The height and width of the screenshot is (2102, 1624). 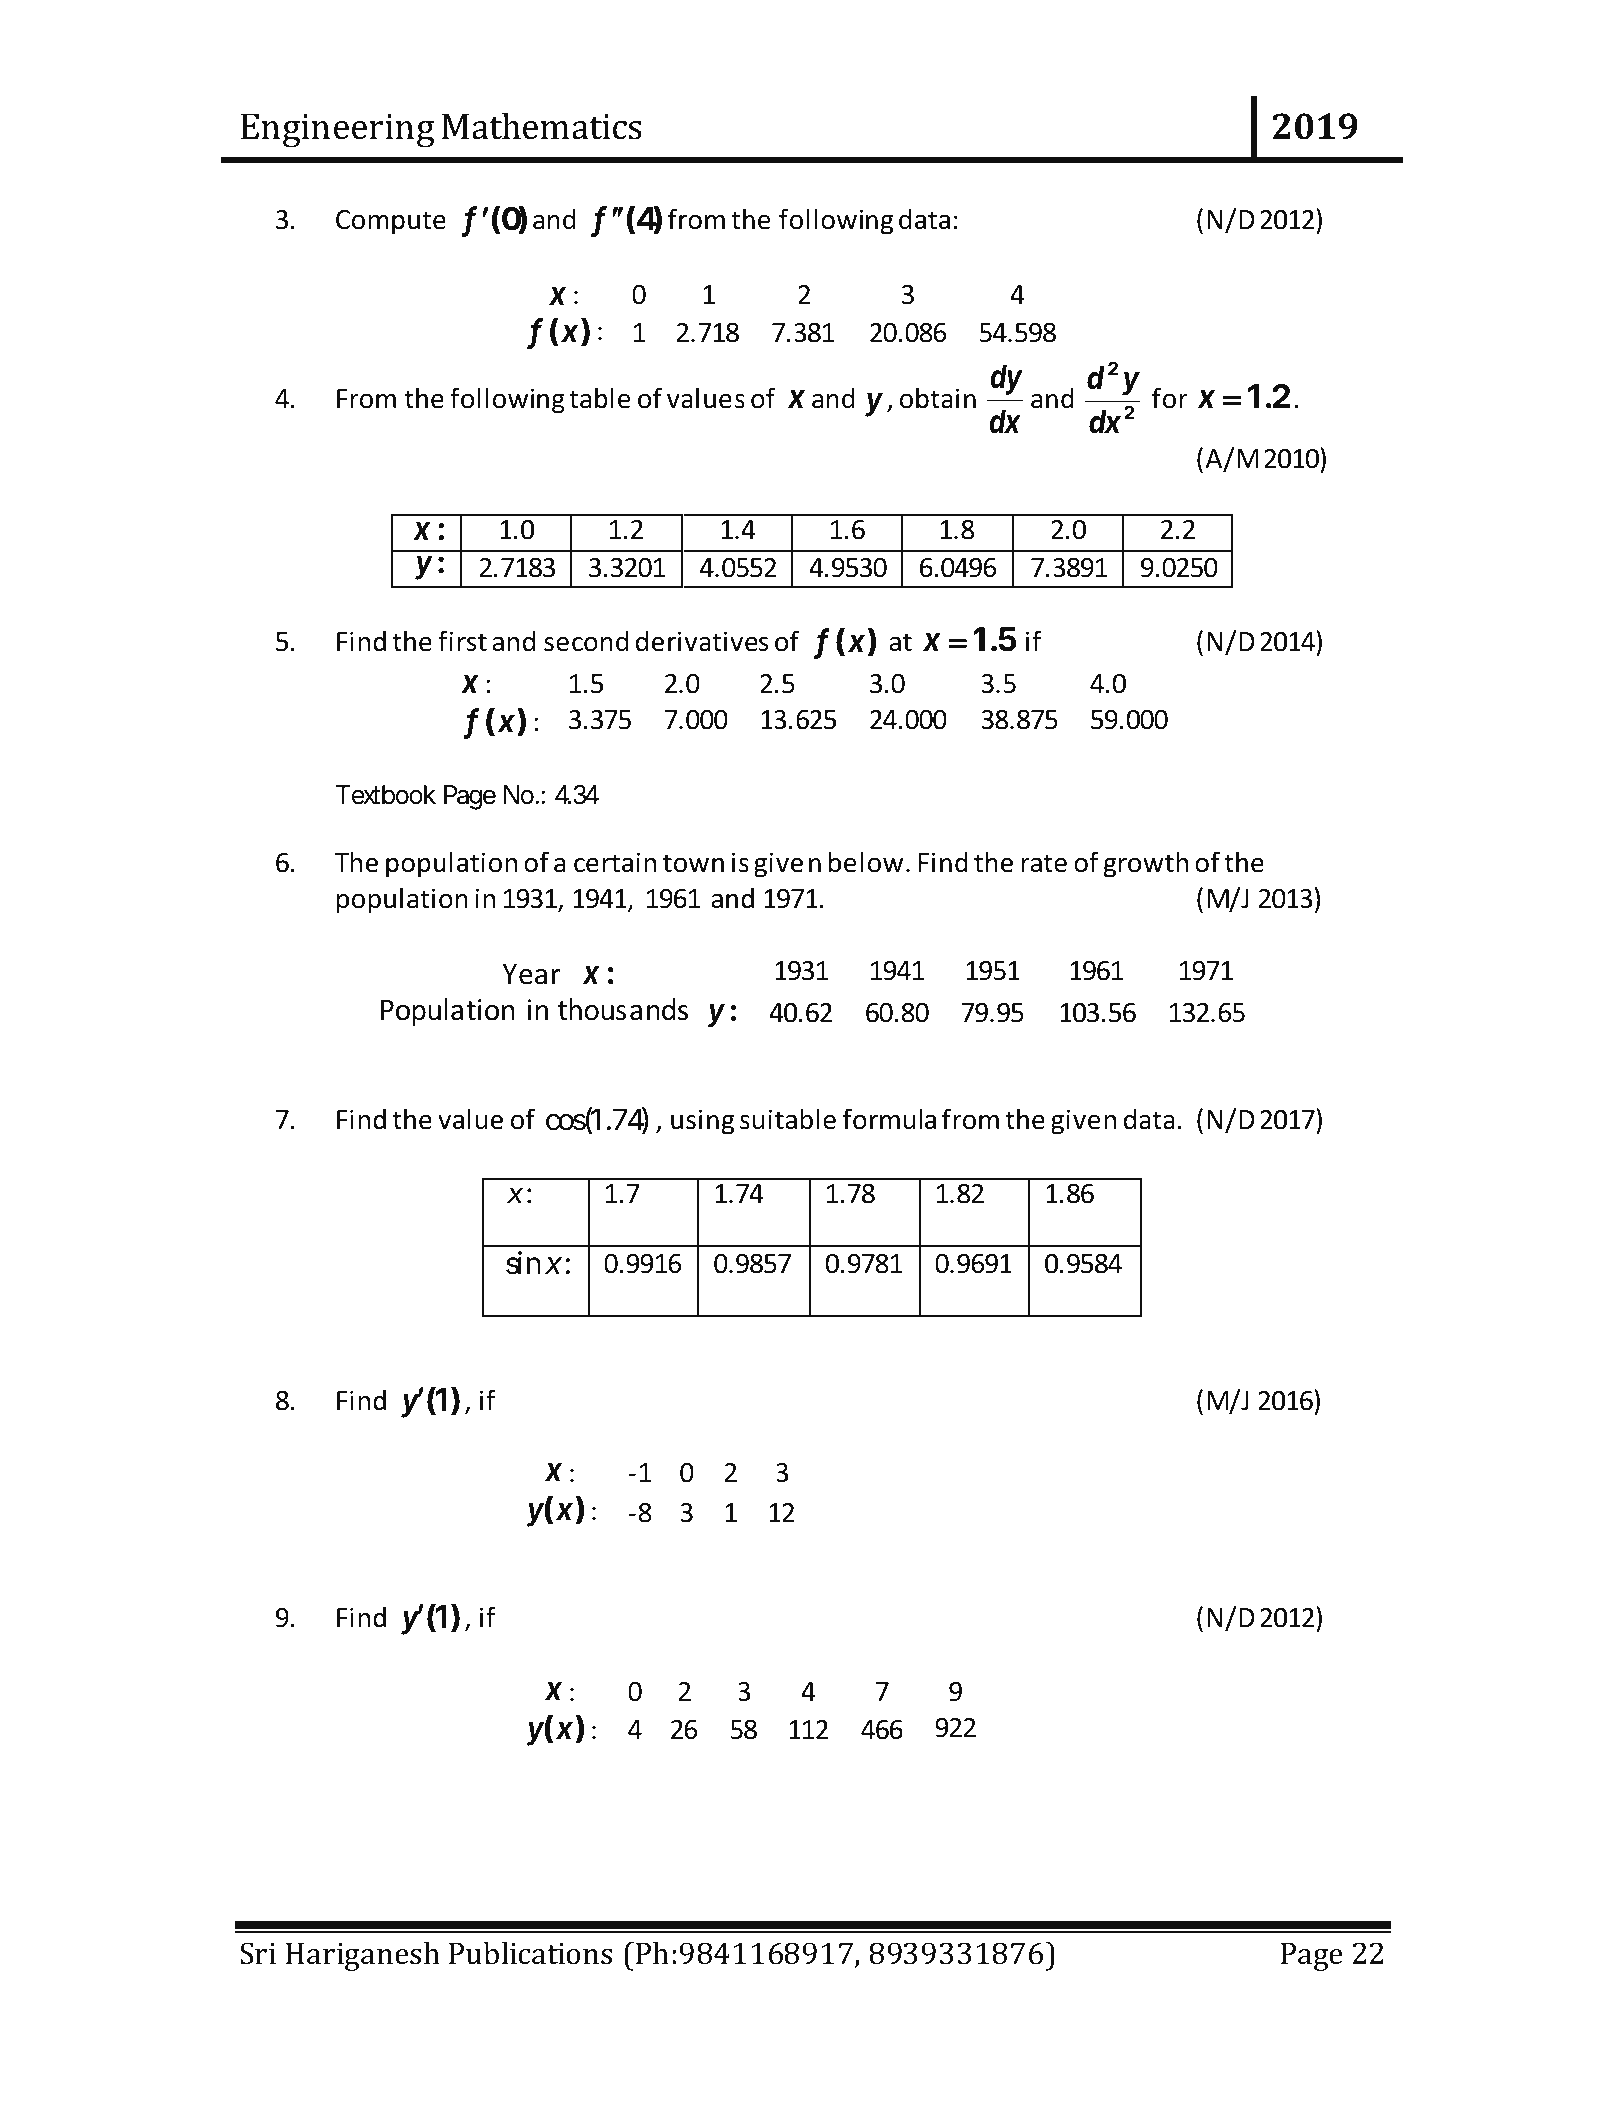 I want to click on formula, so click(x=889, y=1119).
